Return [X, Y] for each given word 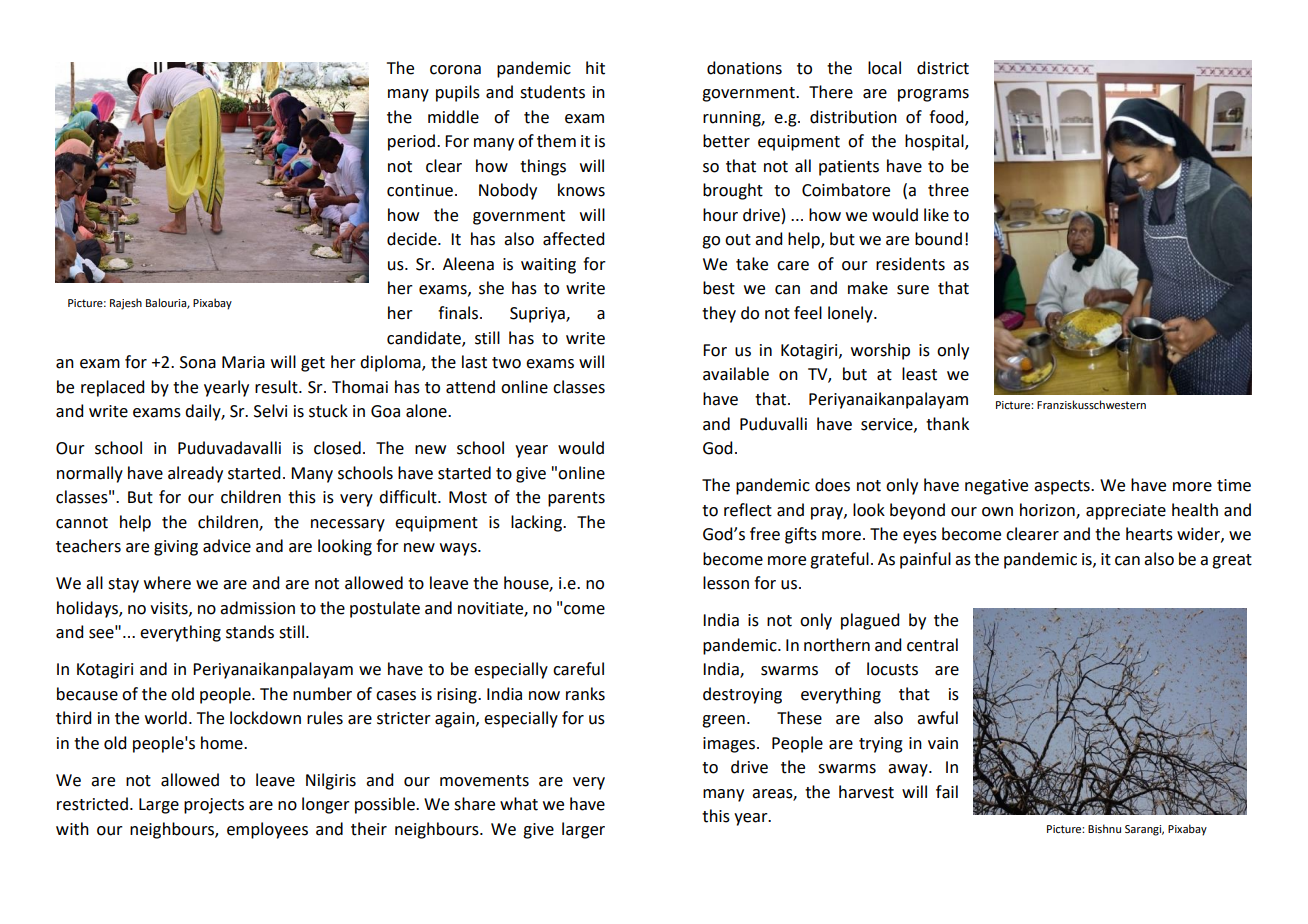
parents [576, 499]
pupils [458, 93]
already [195, 474]
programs [933, 95]
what [519, 804]
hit [595, 68]
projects [214, 806]
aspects [1063, 487]
